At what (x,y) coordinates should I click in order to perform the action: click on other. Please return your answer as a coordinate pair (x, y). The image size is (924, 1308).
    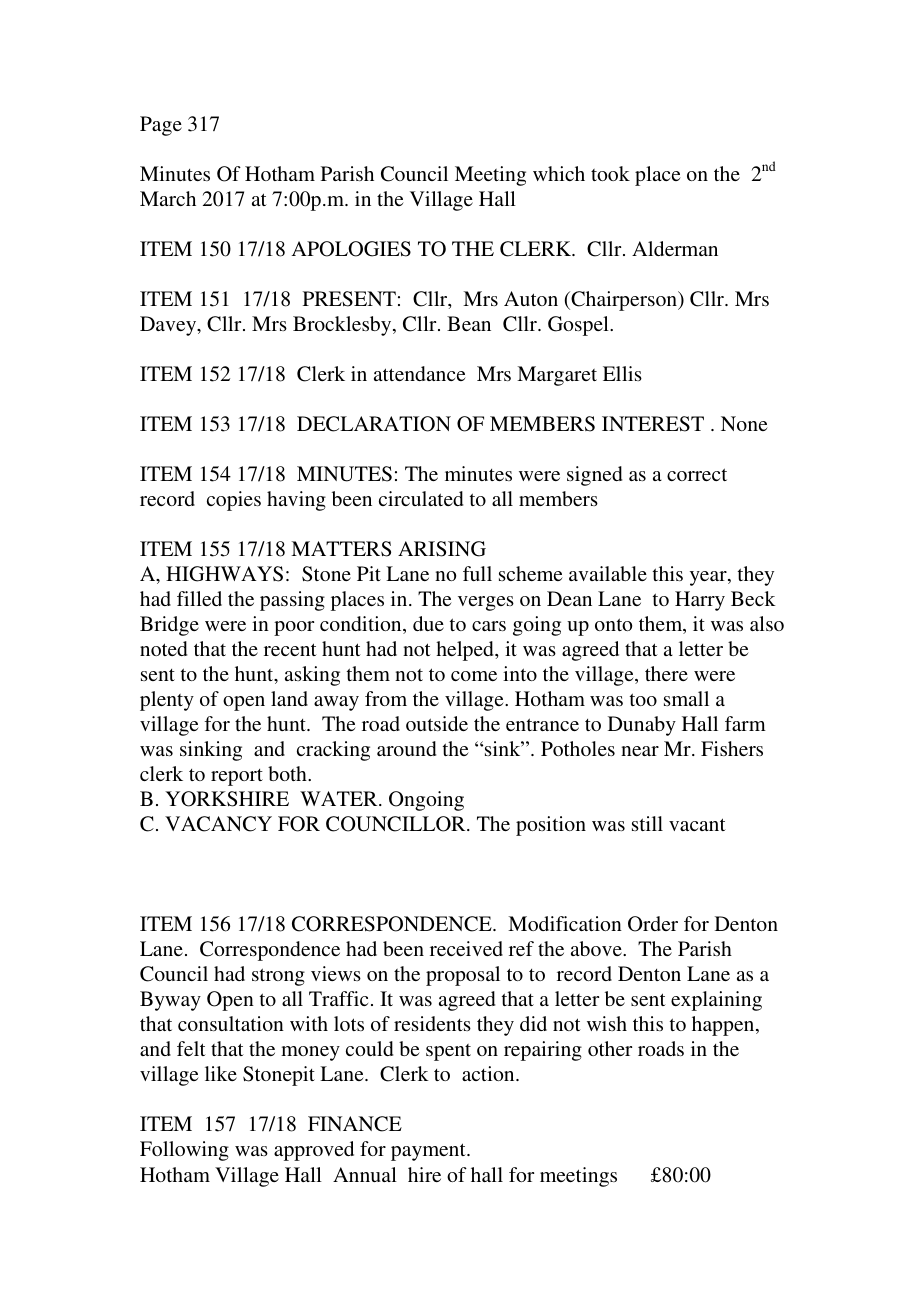
    Looking at the image, I should click on (610, 1048).
